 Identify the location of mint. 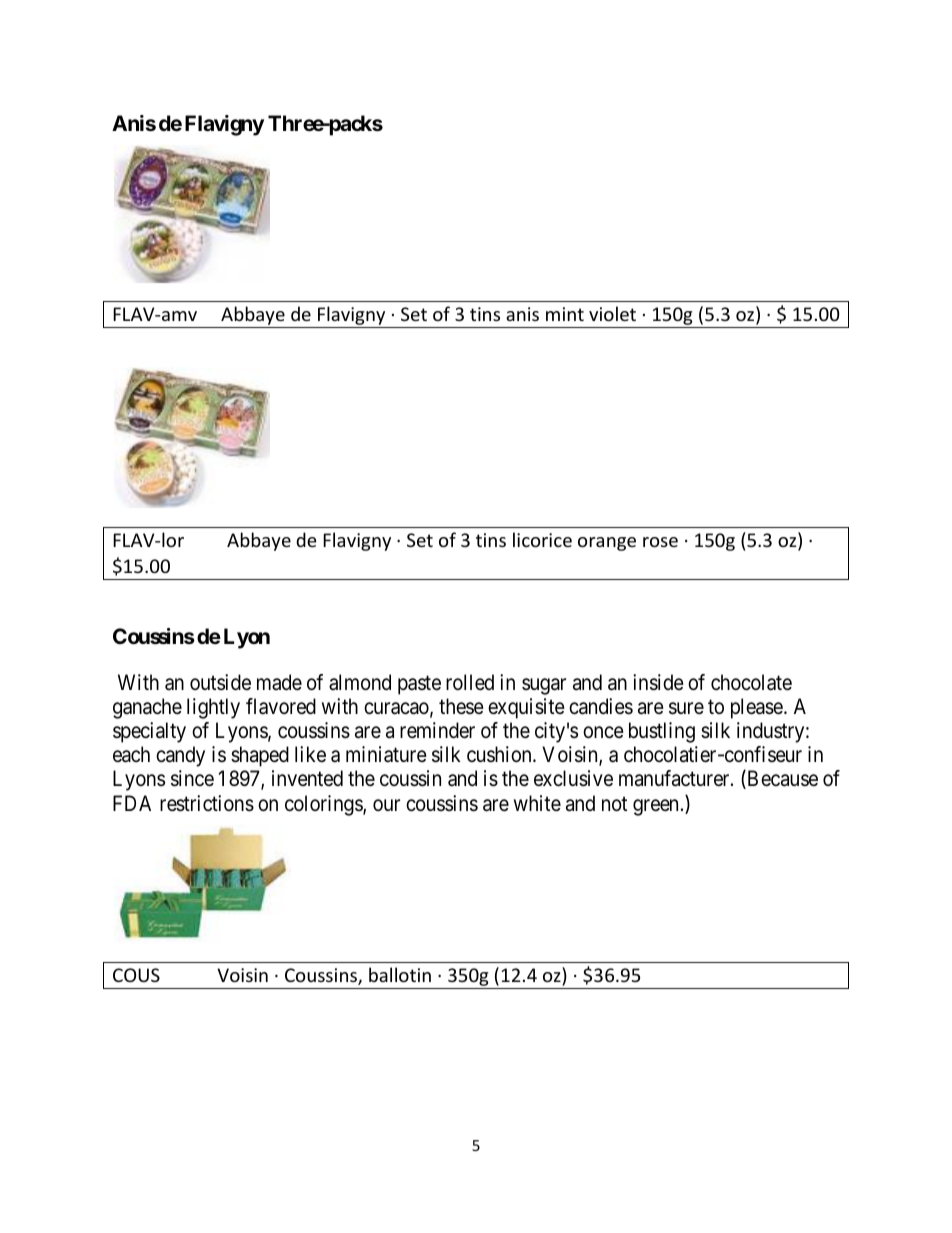
(565, 314).
